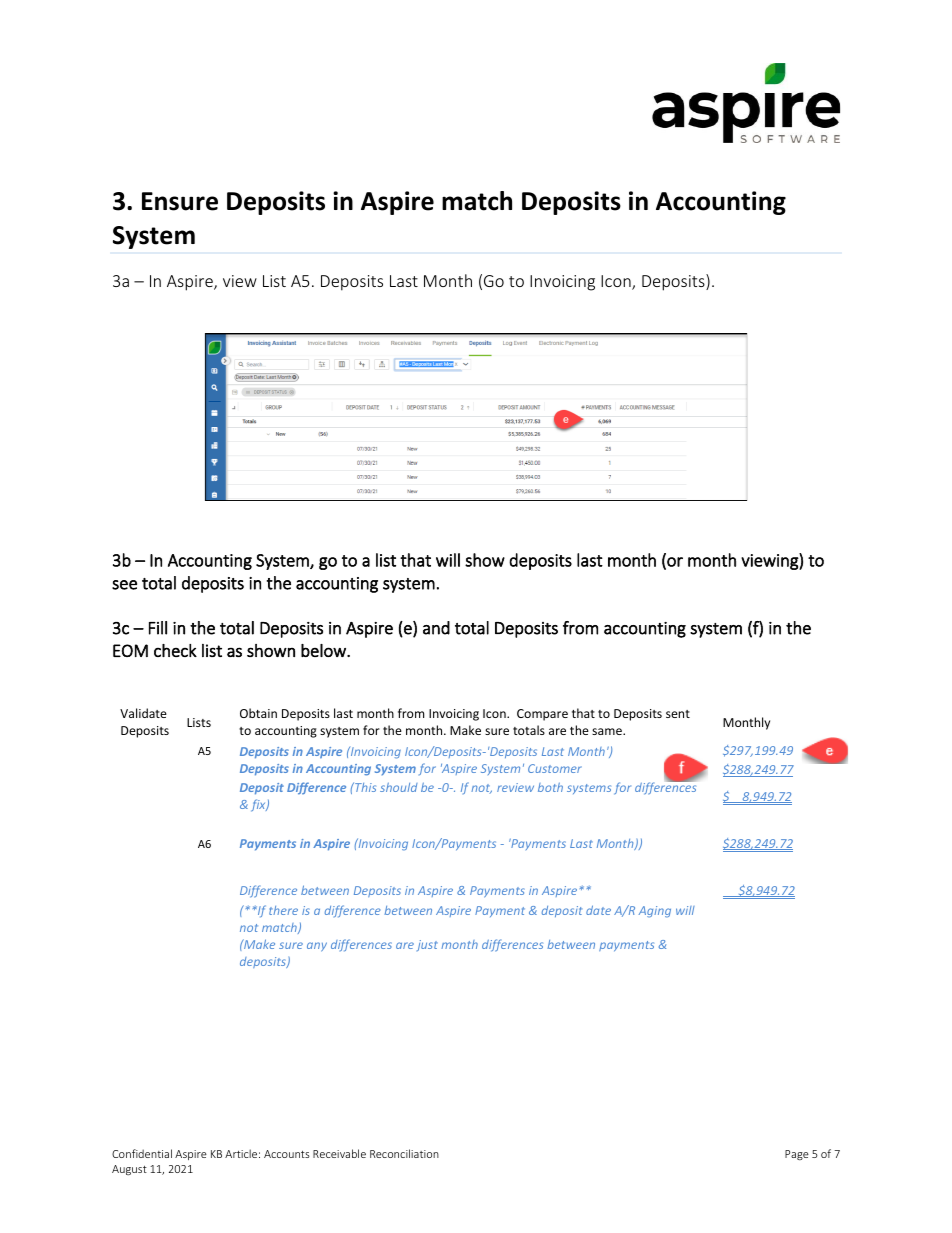  I want to click on just, so click(427, 945).
